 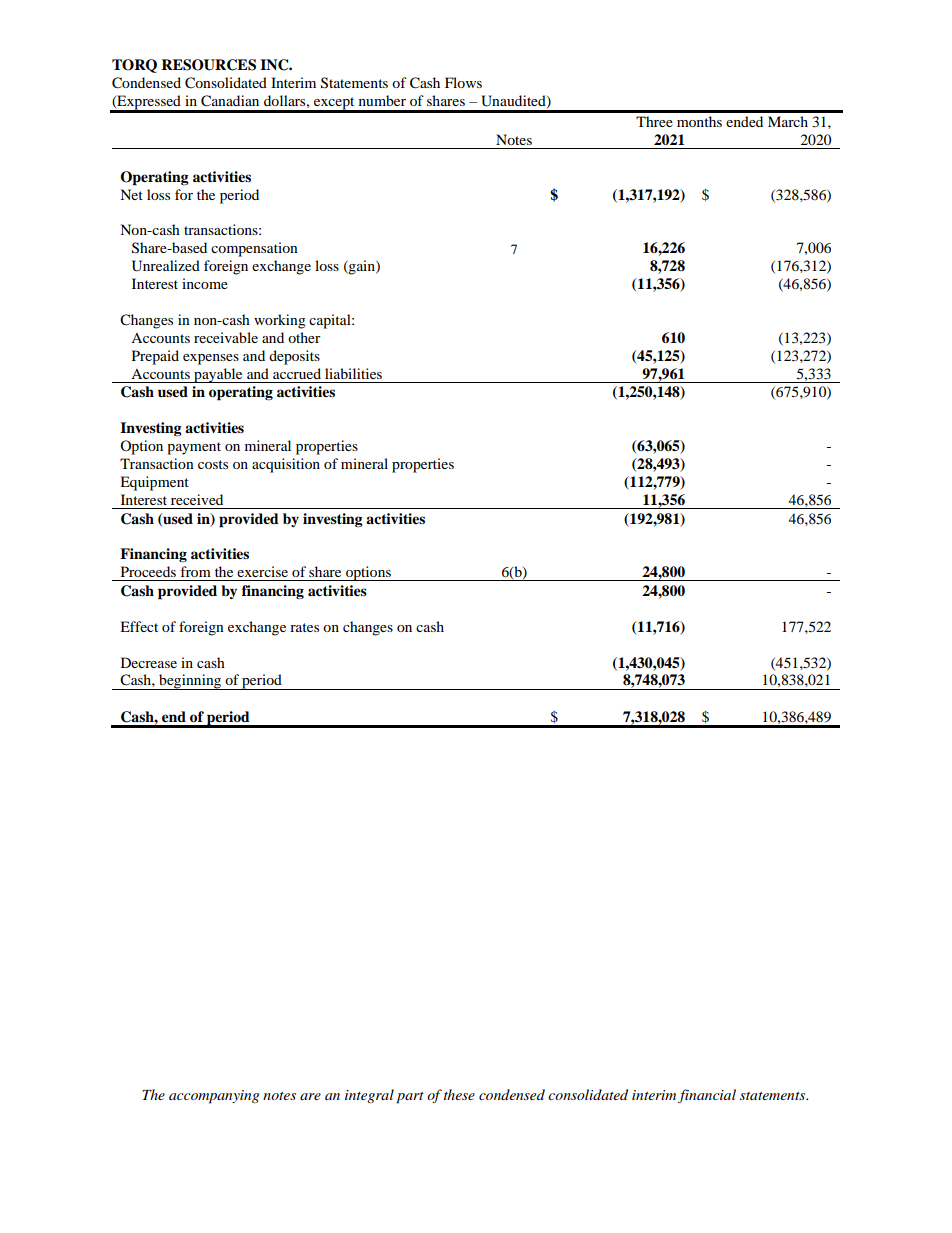 What do you see at coordinates (190, 682) in the screenshot?
I see `beginning` at bounding box center [190, 682].
